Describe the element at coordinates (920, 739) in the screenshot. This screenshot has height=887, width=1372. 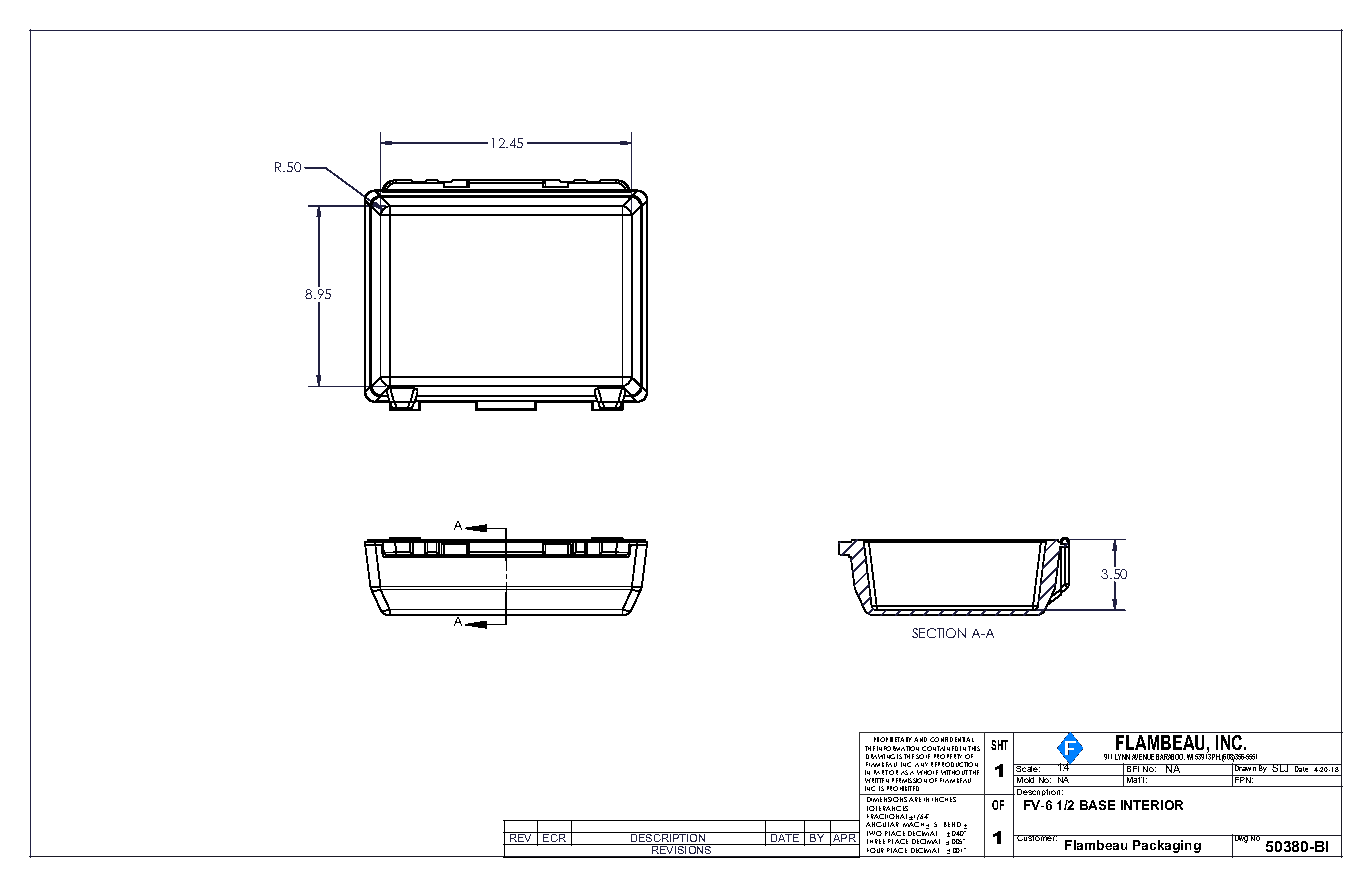
I see `AND` at that location.
